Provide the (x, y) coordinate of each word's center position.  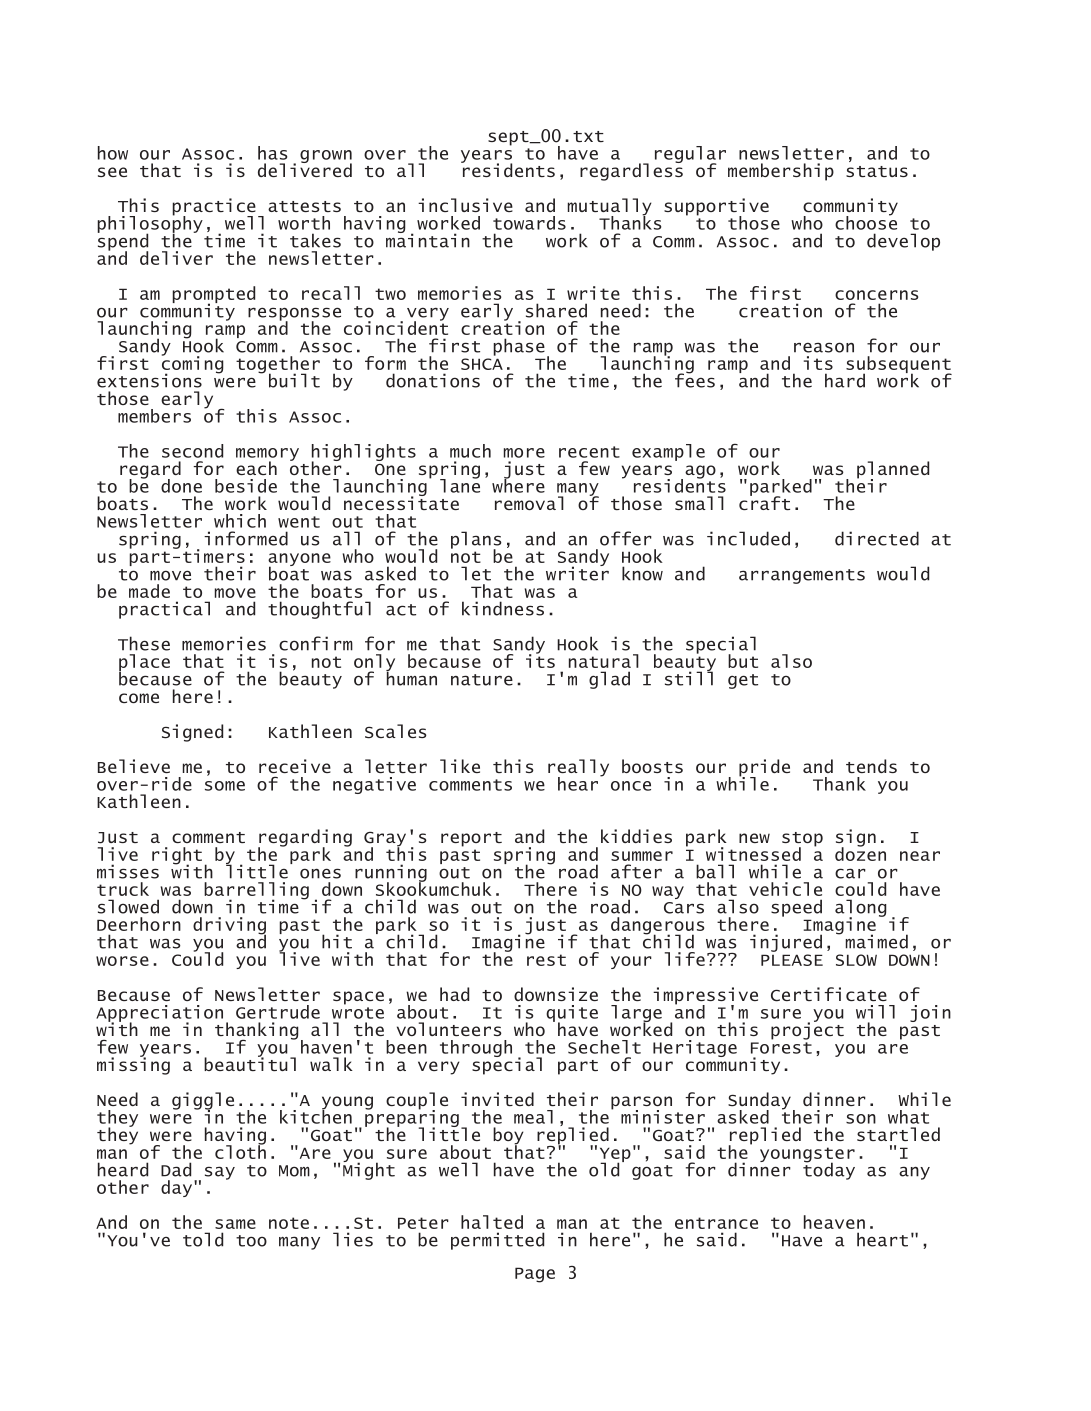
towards (529, 223)
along (861, 909)
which (240, 521)
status (877, 171)
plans (476, 541)
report (471, 839)
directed (877, 538)
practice (214, 208)
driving (229, 927)
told (203, 1239)
